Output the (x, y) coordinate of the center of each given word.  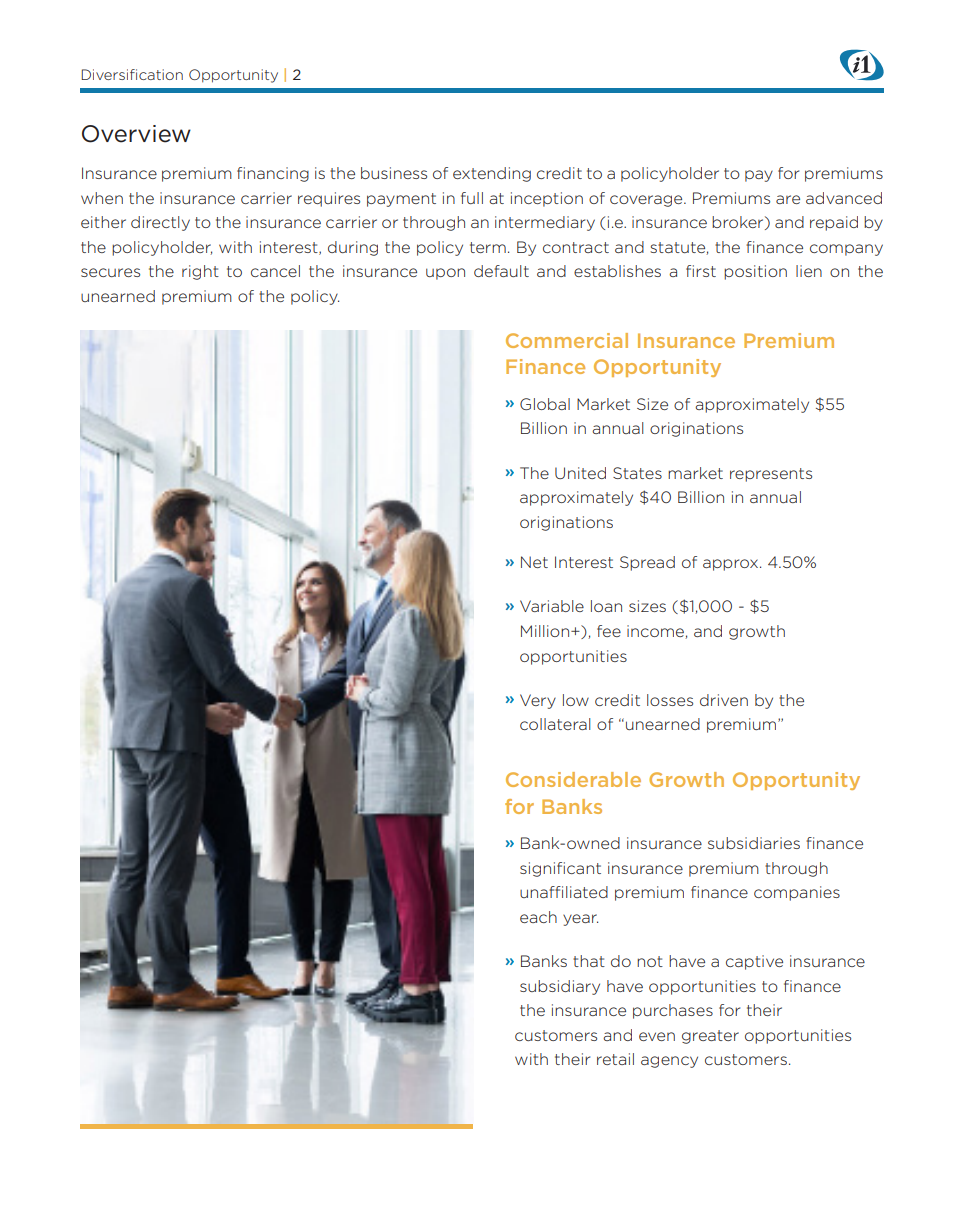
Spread (647, 563)
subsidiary (560, 987)
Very (538, 701)
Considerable (573, 779)
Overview (136, 134)
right (200, 272)
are (788, 199)
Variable (552, 606)
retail (615, 1059)
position (755, 272)
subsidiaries (754, 843)
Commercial (567, 340)
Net (534, 562)
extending (492, 174)
